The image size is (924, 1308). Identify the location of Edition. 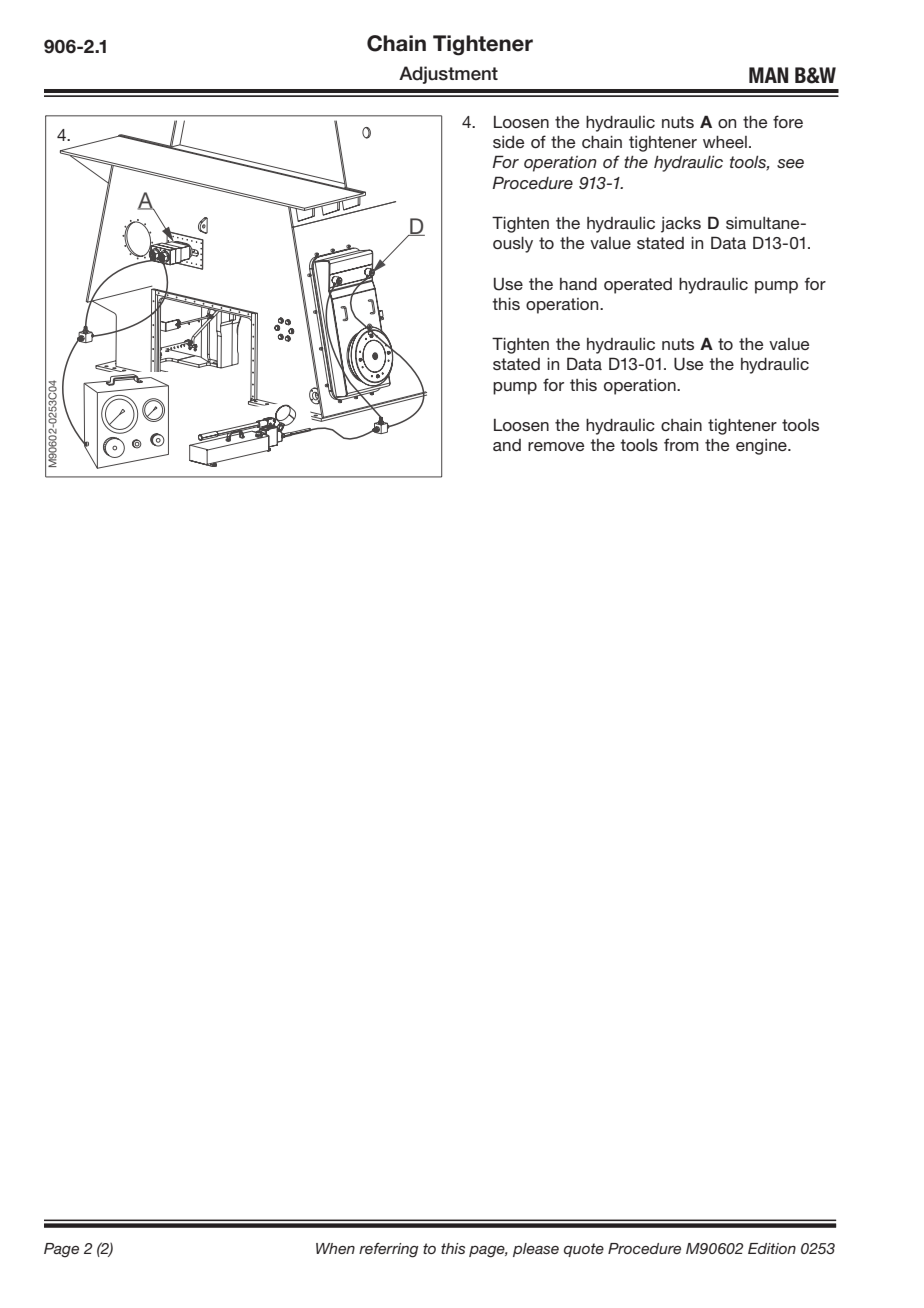
(772, 1248).
